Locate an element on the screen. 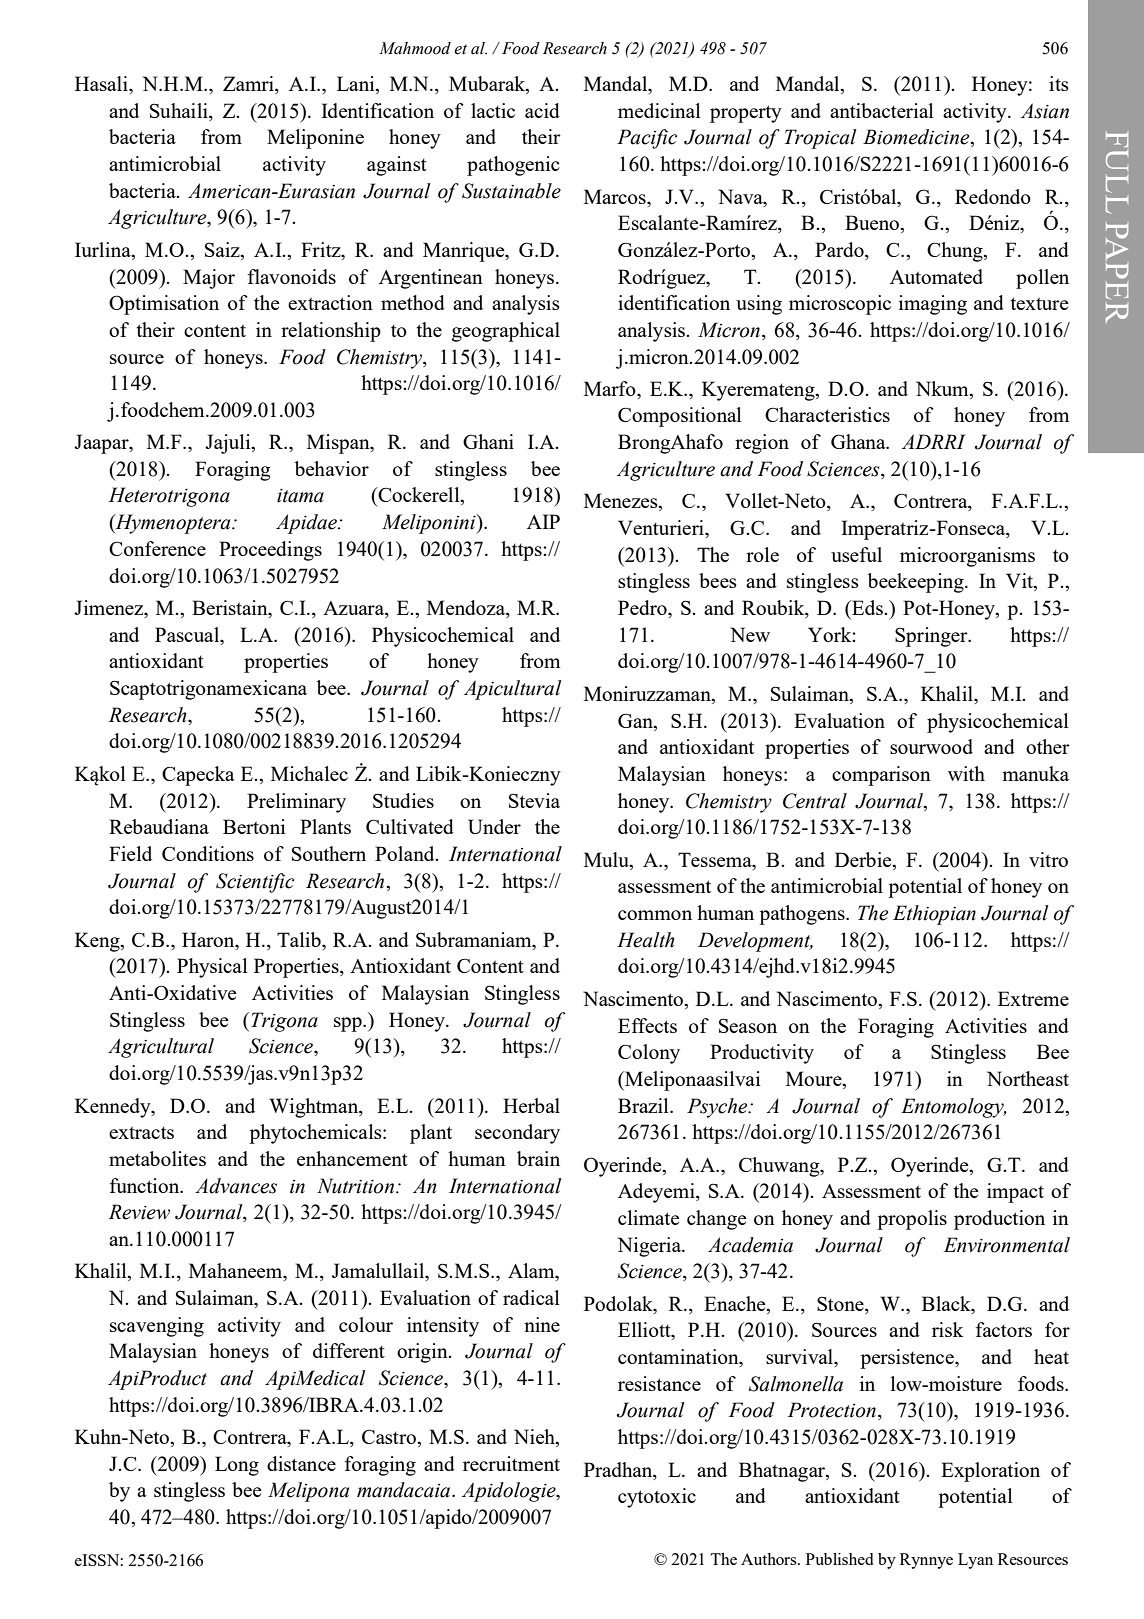 The image size is (1144, 1619). Lani is located at coordinates (357, 83).
